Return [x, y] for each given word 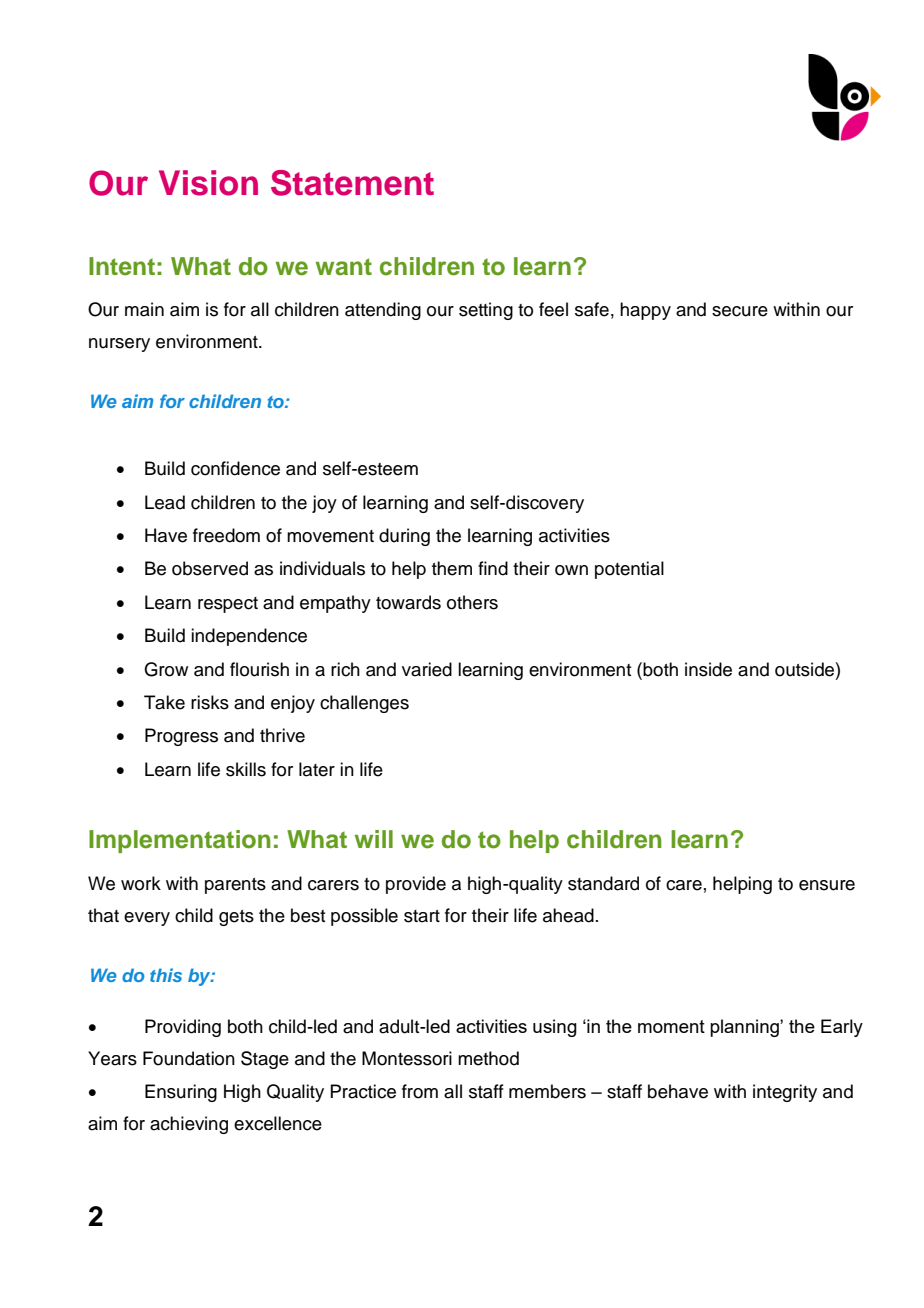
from [420, 1091]
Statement [352, 183]
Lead [165, 502]
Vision [208, 183]
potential [629, 570]
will [374, 839]
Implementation [180, 841]
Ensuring [181, 1093]
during [404, 537]
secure [740, 311]
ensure [827, 885]
